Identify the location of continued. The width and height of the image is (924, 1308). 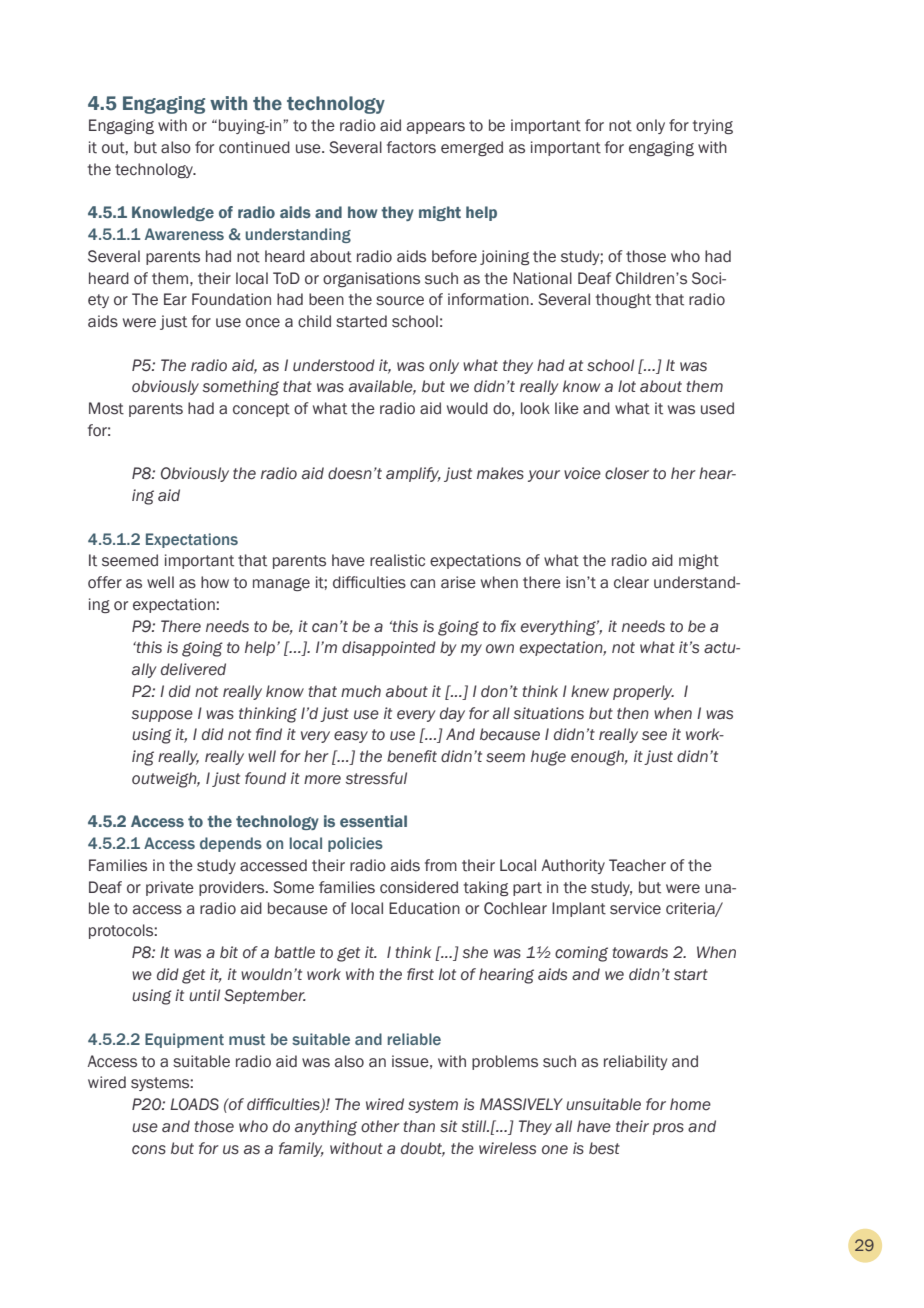
(254, 147).
